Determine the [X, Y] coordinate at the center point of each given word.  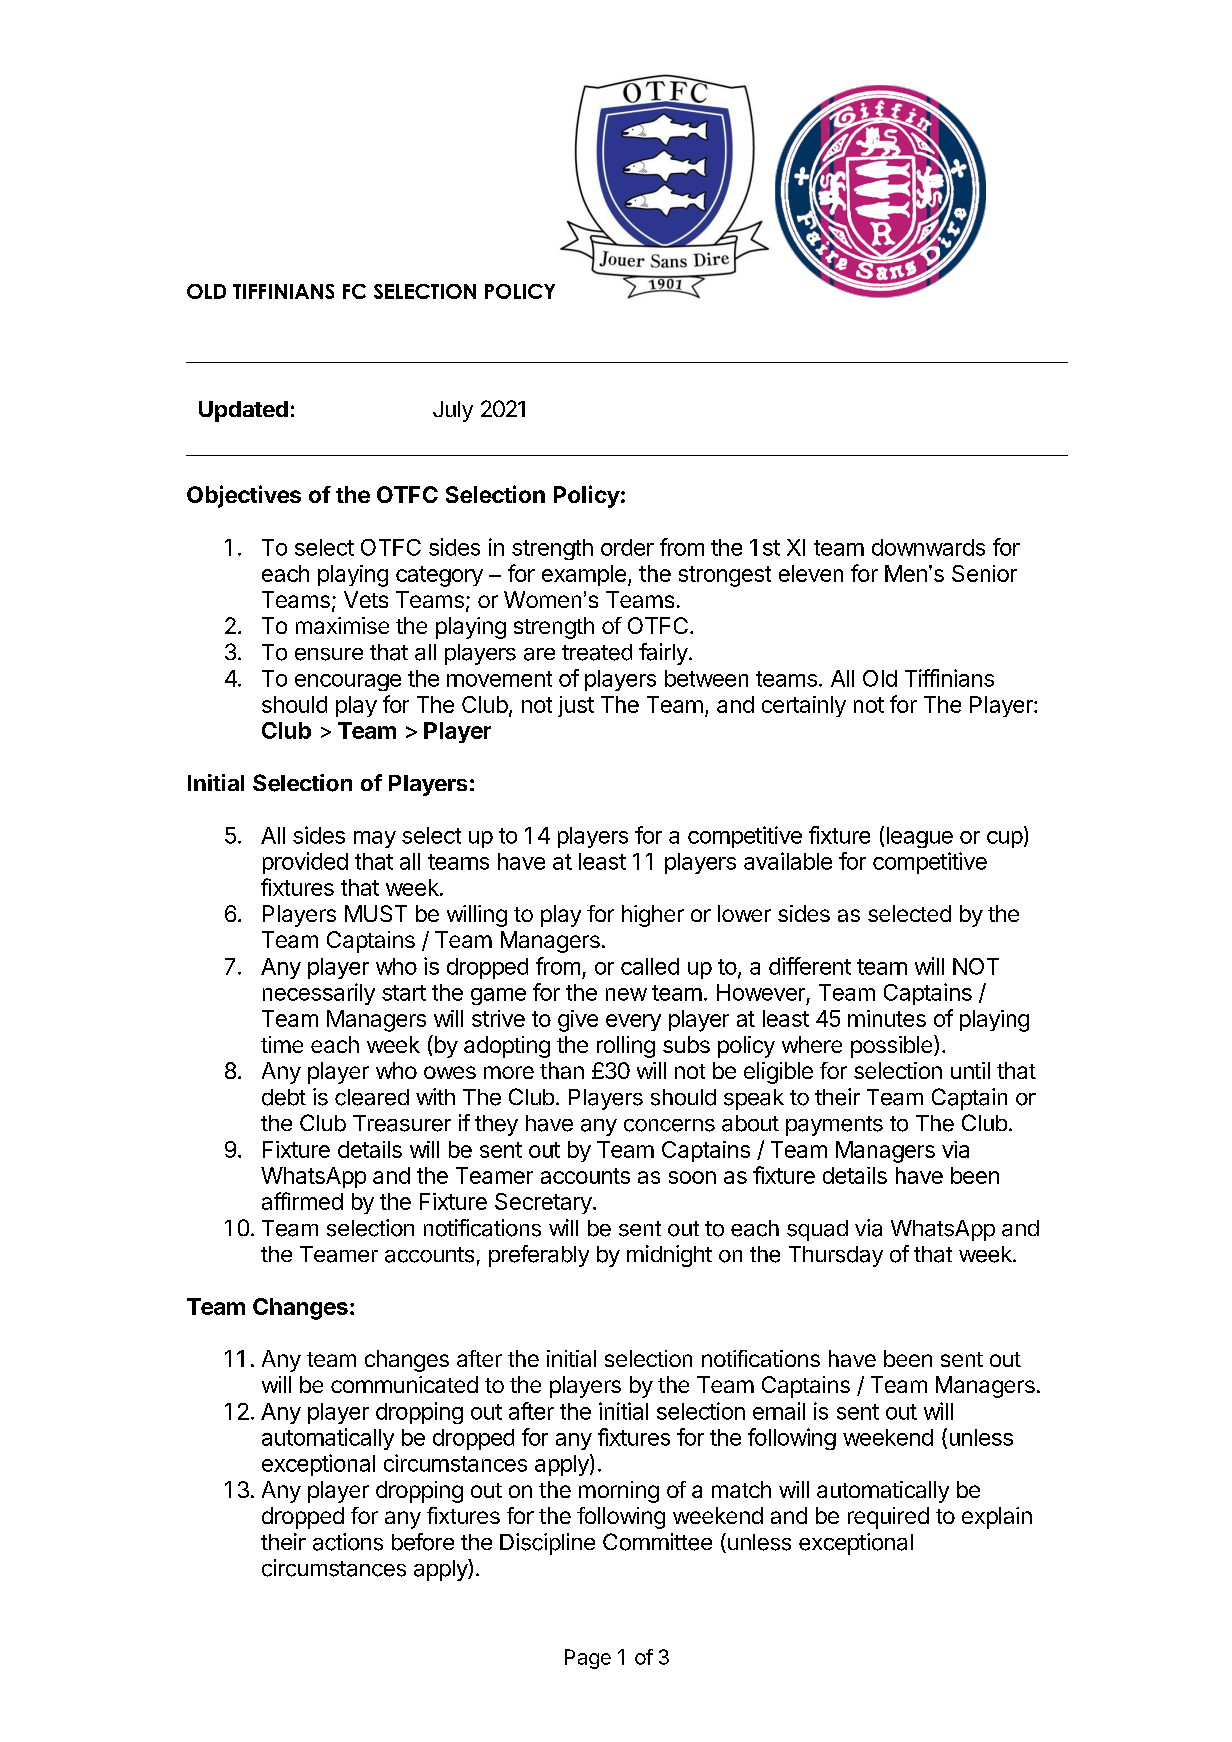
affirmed [302, 1201]
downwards [928, 547]
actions [348, 1542]
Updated [243, 411]
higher [653, 916]
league [920, 837]
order [627, 547]
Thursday [836, 1256]
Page [588, 1659]
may [375, 839]
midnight [669, 1256]
